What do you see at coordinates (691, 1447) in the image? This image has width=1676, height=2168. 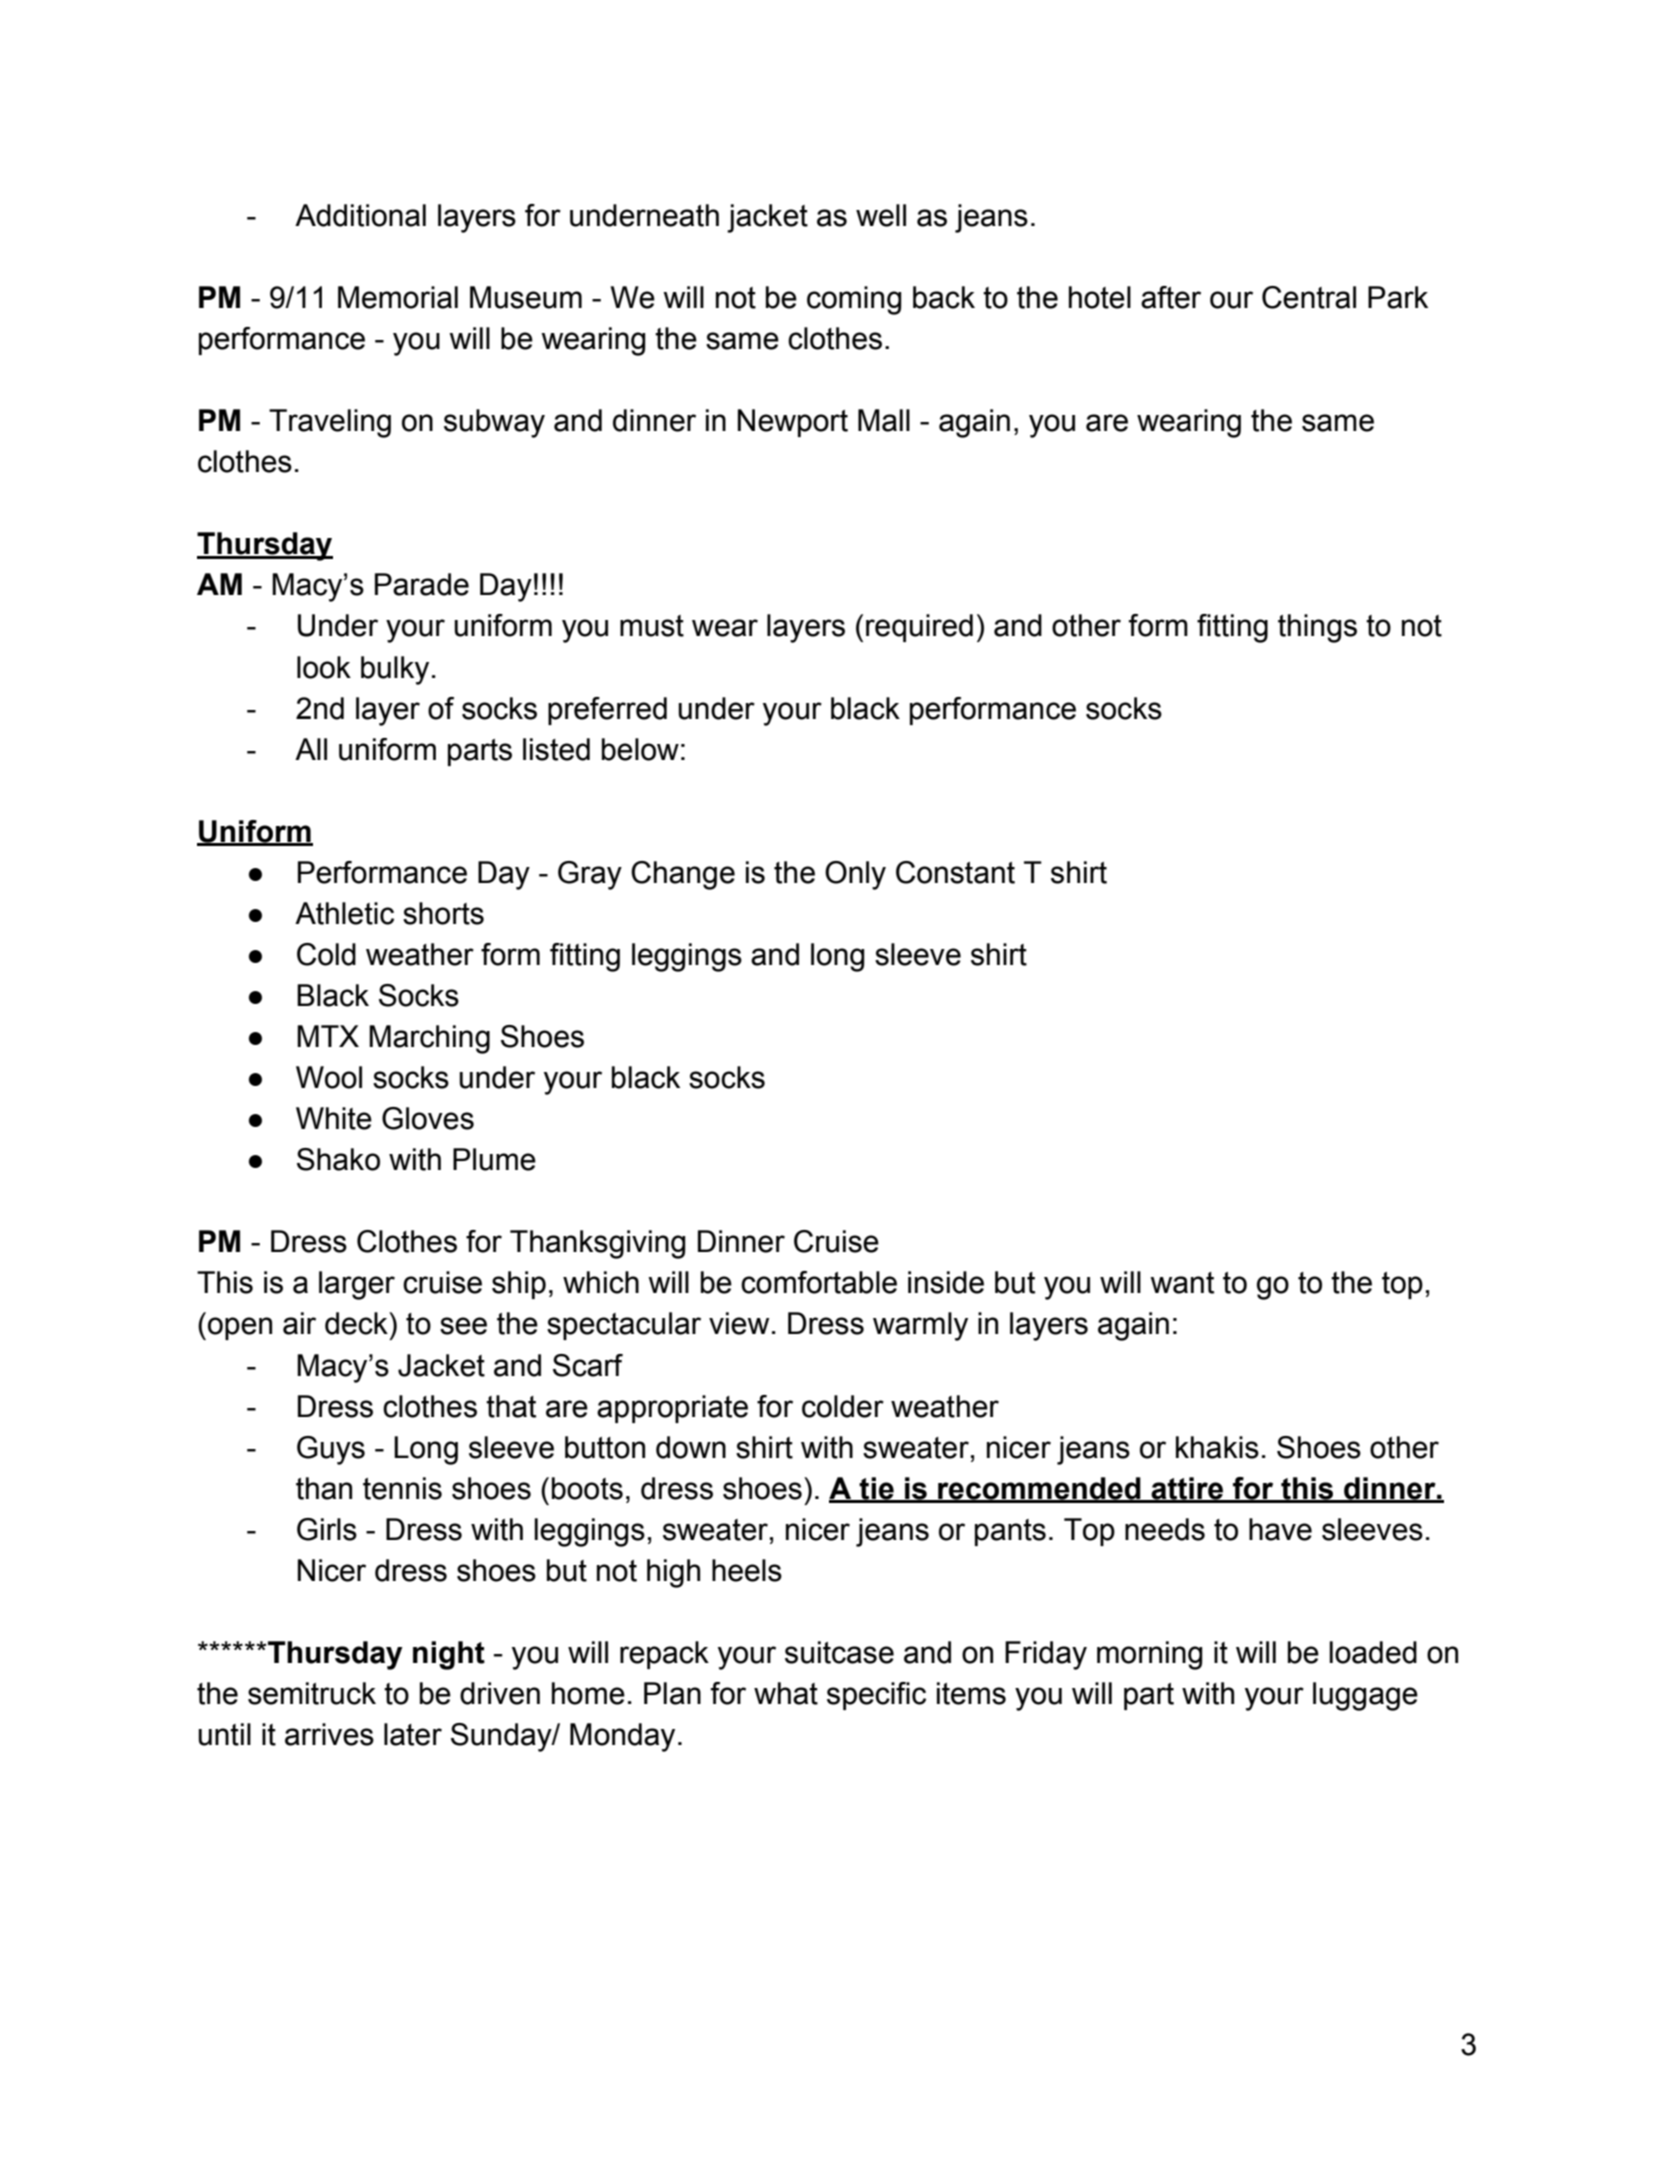 I see `down` at bounding box center [691, 1447].
